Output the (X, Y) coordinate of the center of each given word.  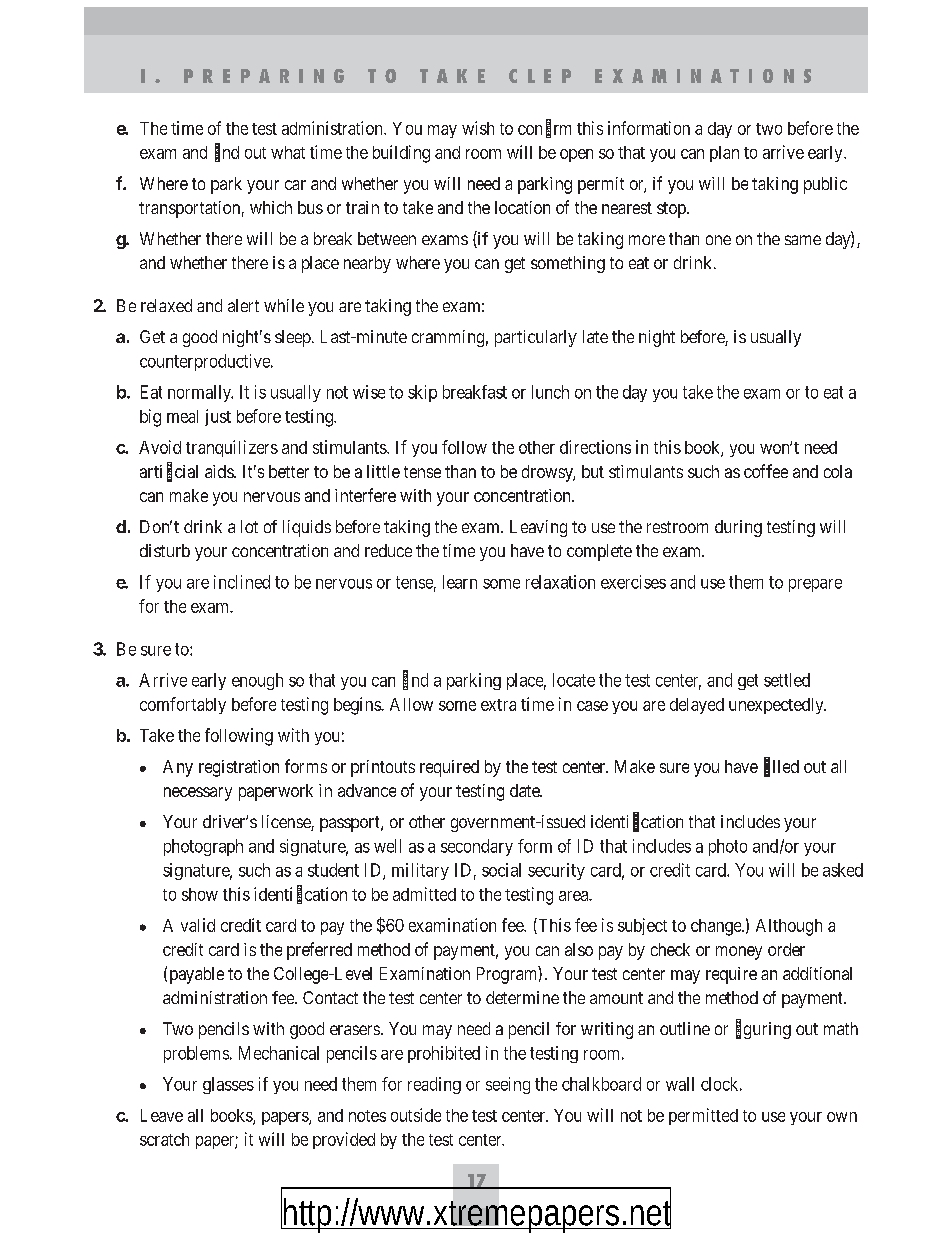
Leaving (538, 528)
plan (724, 154)
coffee (766, 471)
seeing (508, 1085)
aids (220, 471)
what (288, 152)
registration (239, 768)
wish (478, 128)
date (525, 790)
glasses (228, 1085)
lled (786, 766)
